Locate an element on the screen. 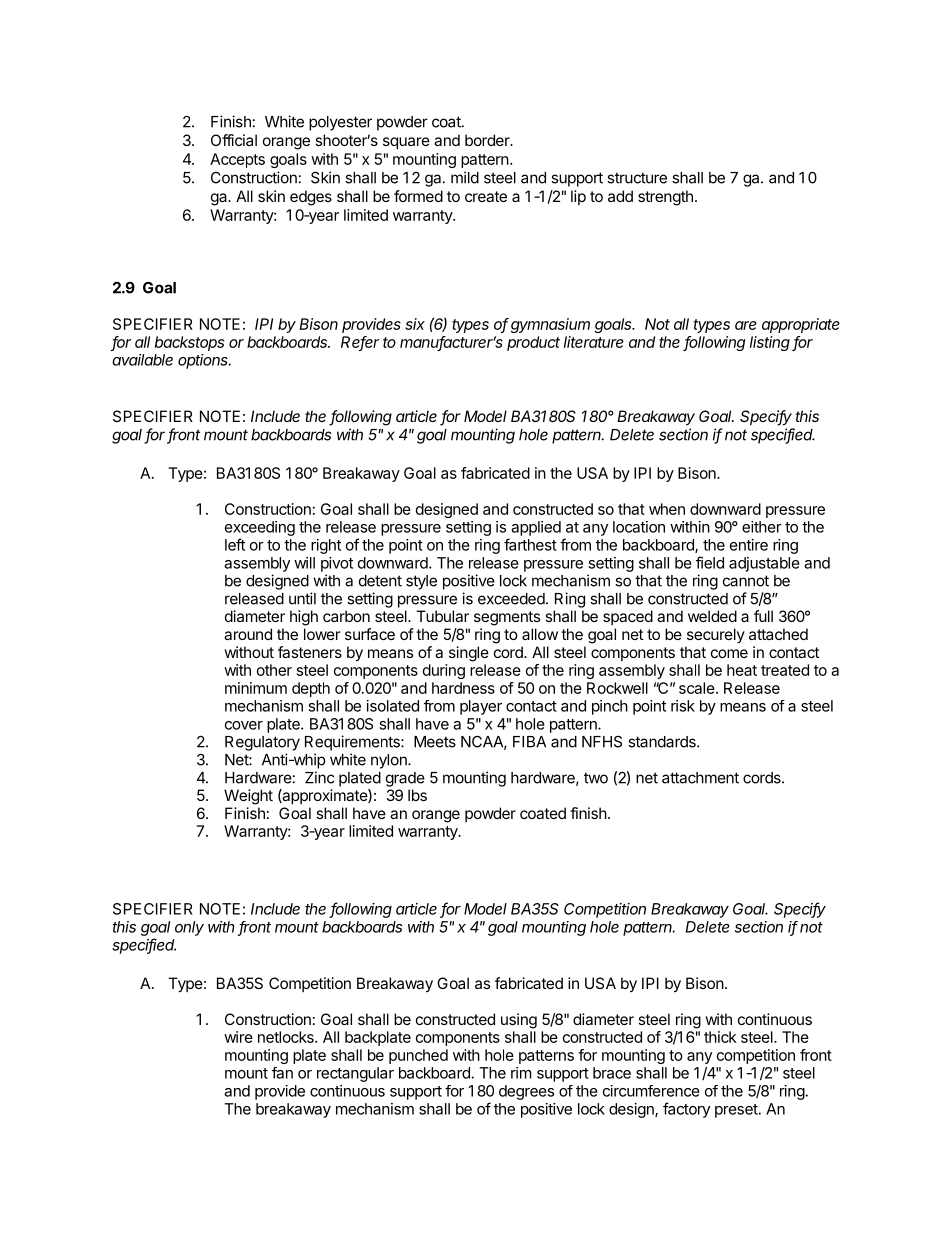 The image size is (952, 1233). wire is located at coordinates (238, 1037).
